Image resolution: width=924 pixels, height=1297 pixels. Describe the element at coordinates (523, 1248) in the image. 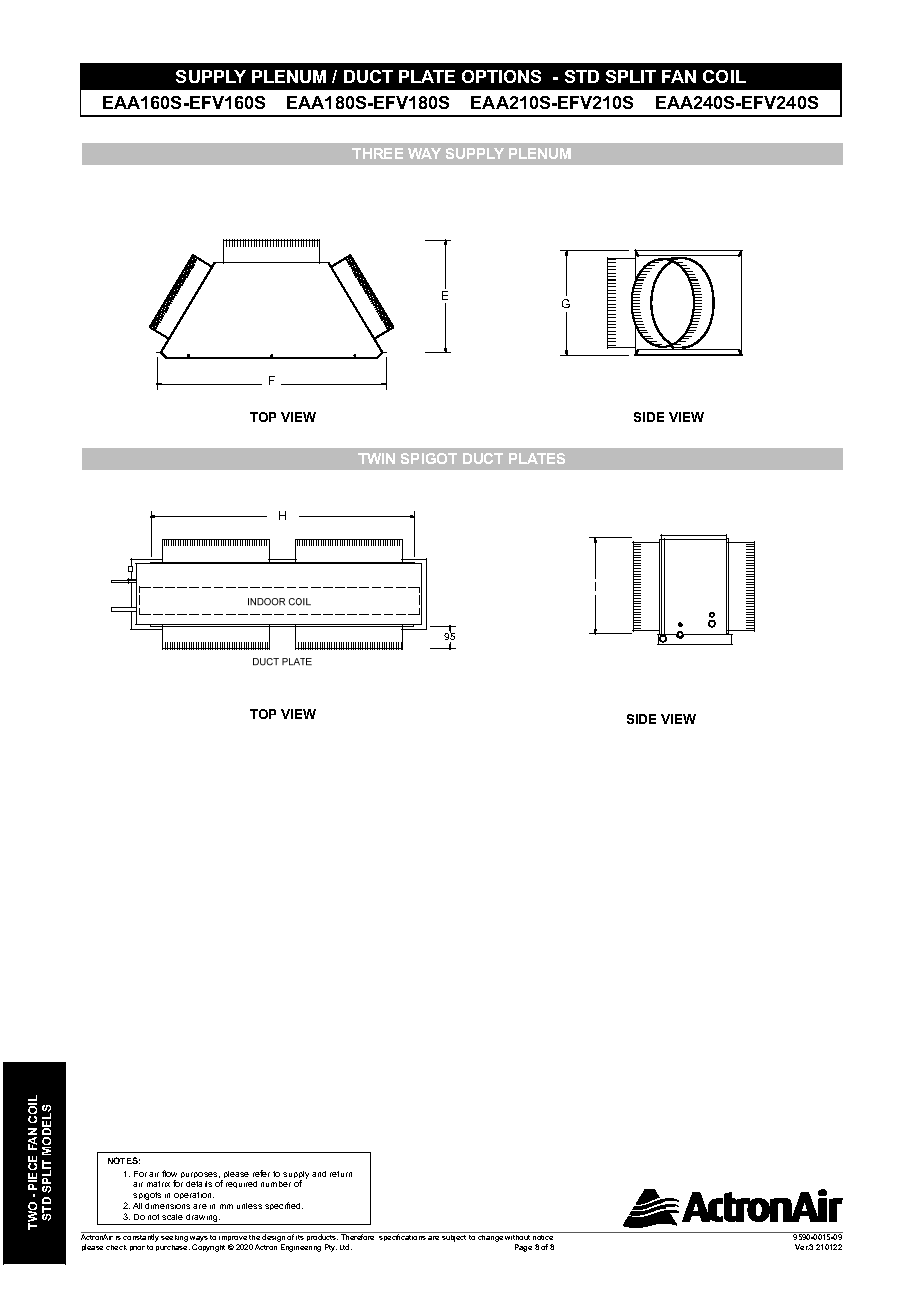

I see `Page` at that location.
